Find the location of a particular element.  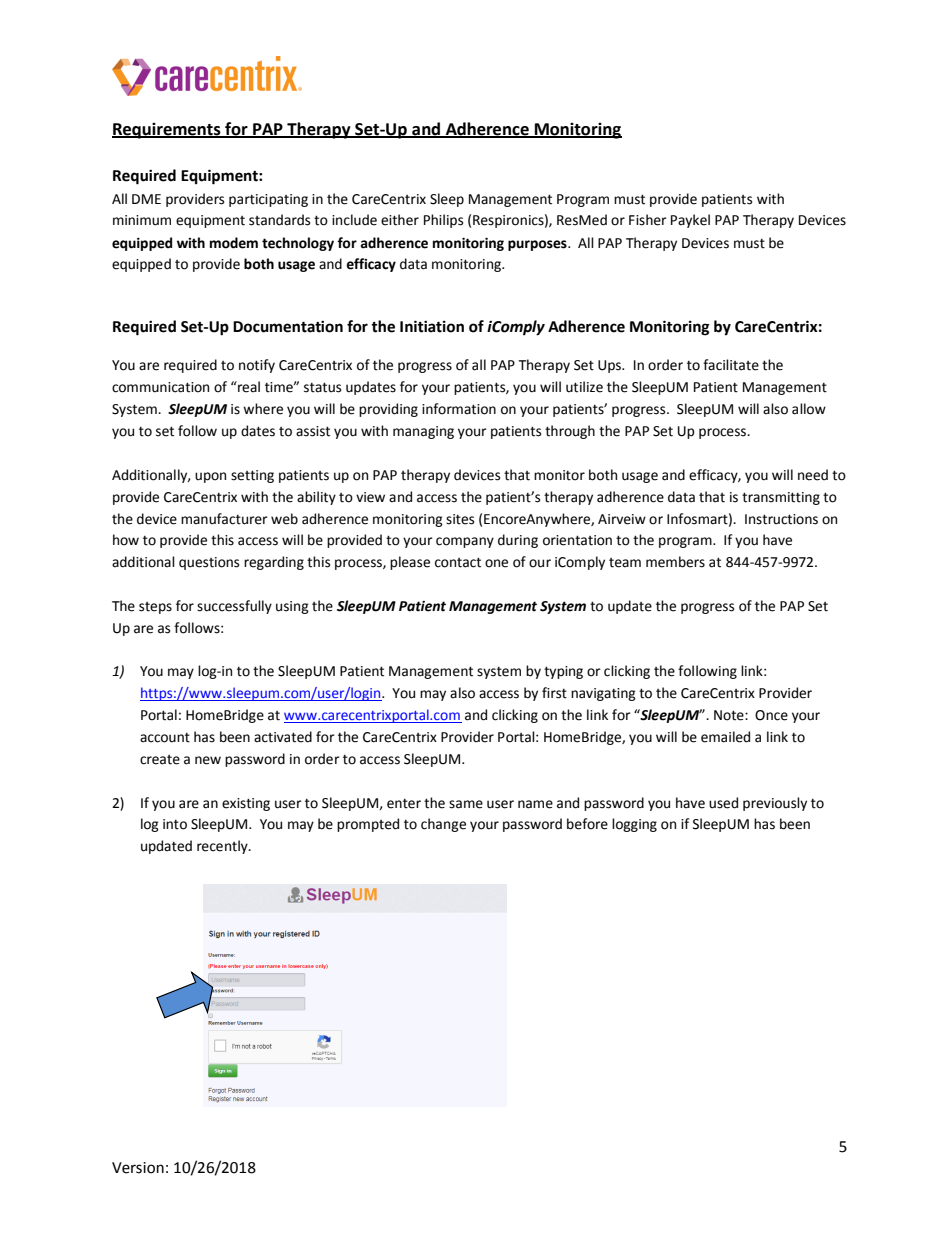

Version is located at coordinates (138, 1168).
